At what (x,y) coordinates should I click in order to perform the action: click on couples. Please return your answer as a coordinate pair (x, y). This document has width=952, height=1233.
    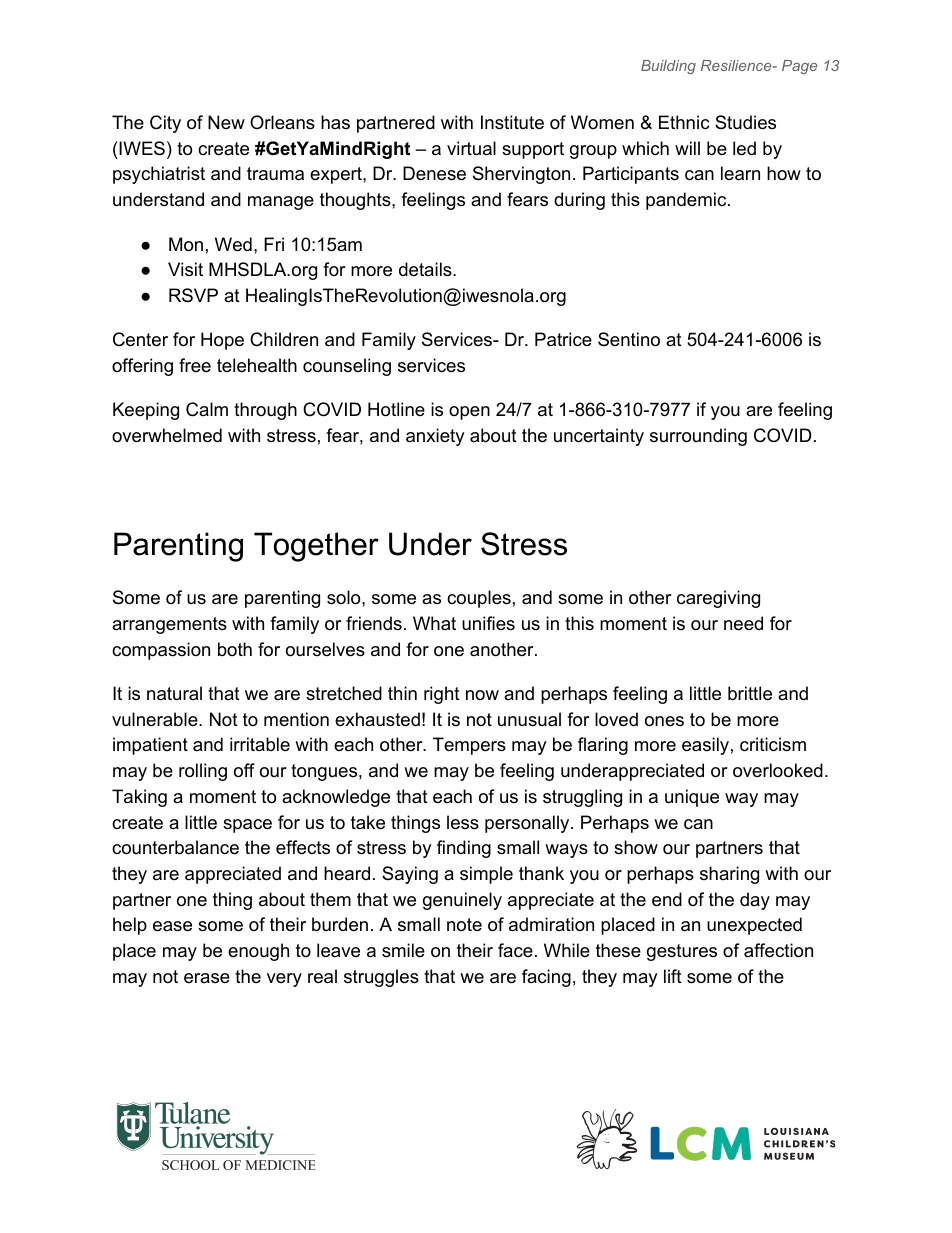
    Looking at the image, I should click on (479, 599).
